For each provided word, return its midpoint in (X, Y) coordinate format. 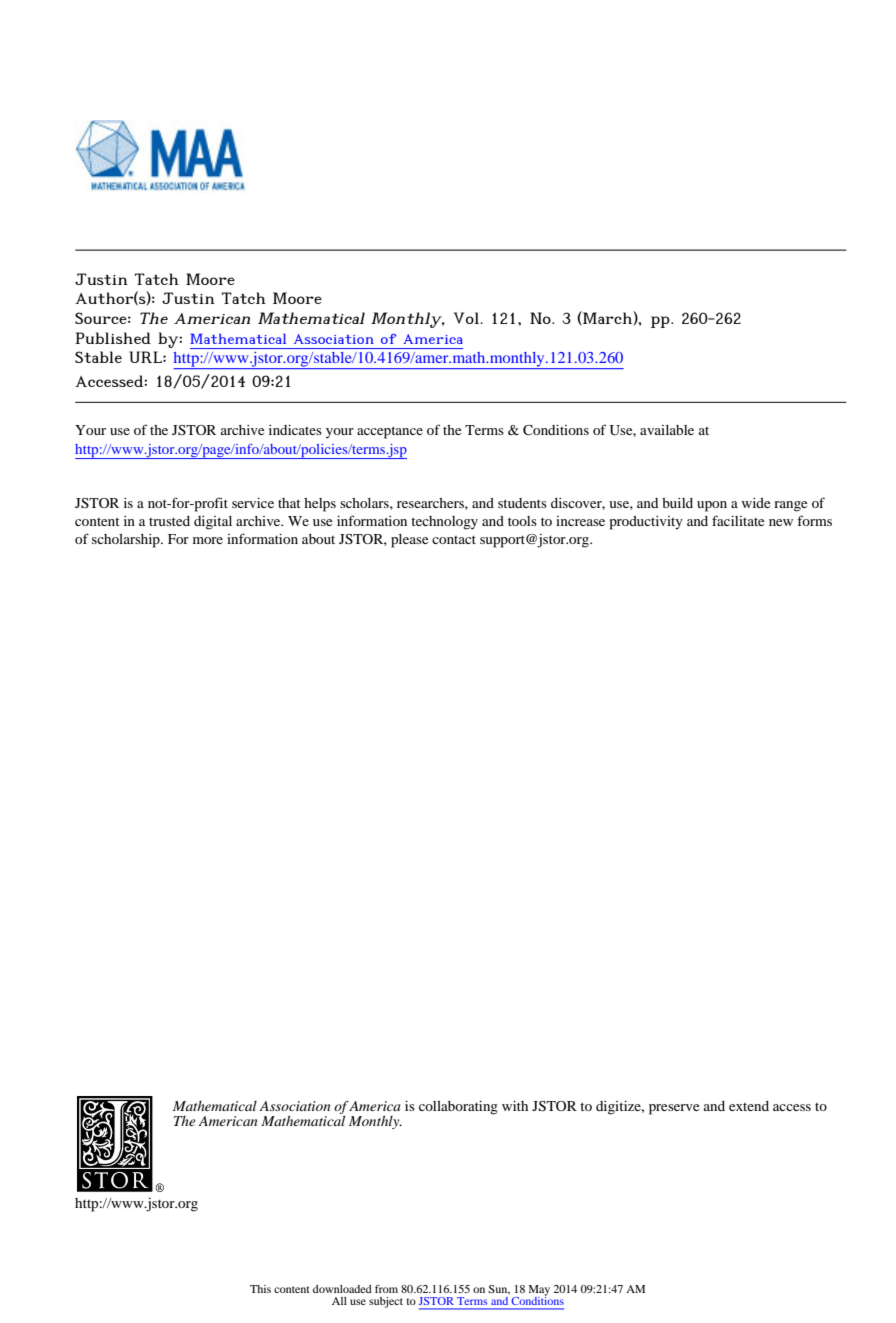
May (539, 1291)
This (260, 1289)
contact (454, 539)
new (781, 522)
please (409, 541)
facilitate (738, 520)
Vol (467, 318)
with (515, 1106)
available (667, 430)
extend (749, 1106)
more (208, 540)
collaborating (458, 1108)
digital (213, 523)
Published (113, 338)
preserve (674, 1109)
